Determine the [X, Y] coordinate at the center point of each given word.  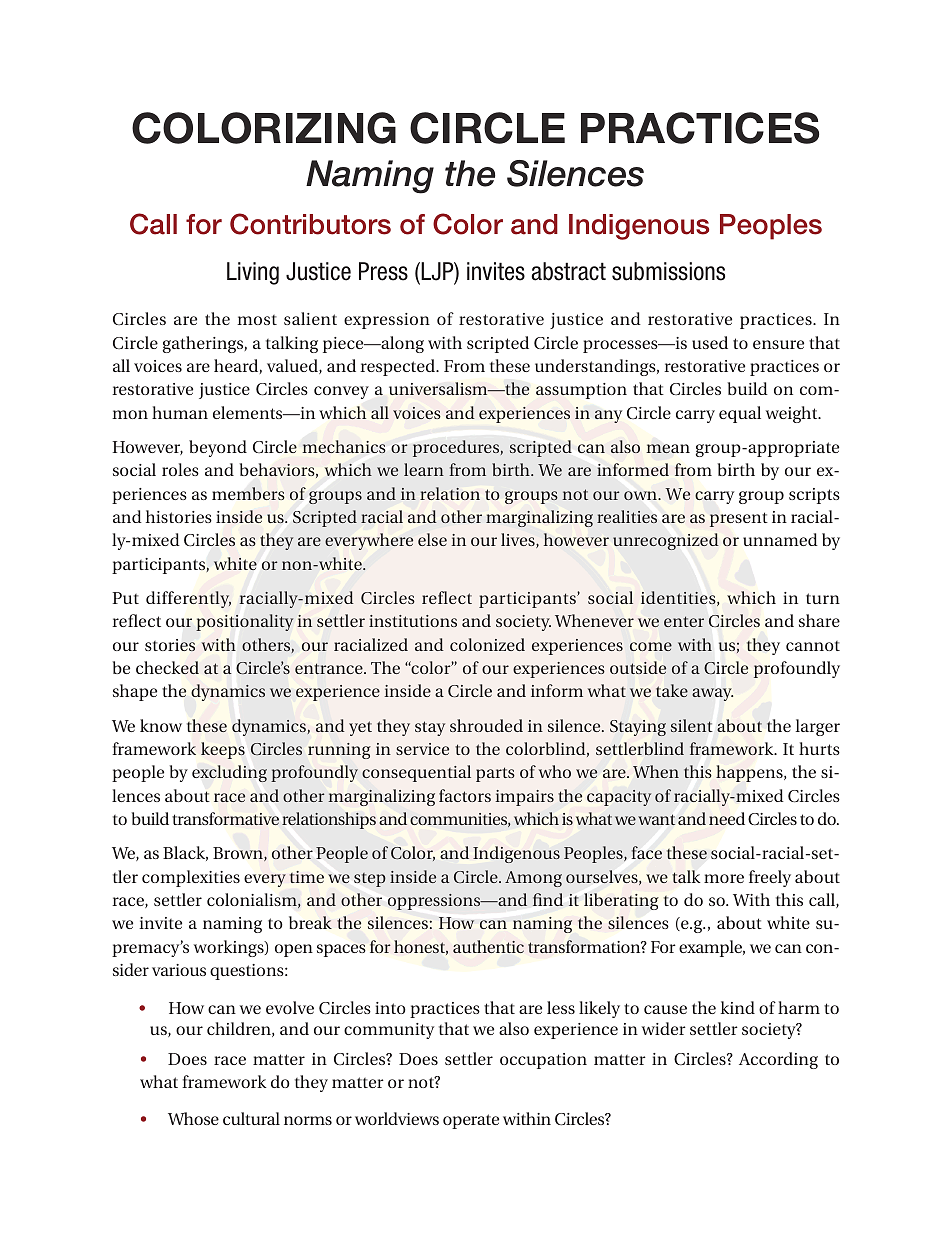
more [724, 878]
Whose [193, 1118]
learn [424, 469]
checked [167, 667]
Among [533, 879]
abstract [568, 271]
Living [253, 273]
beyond [218, 448]
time [307, 877]
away [712, 694]
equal [740, 414]
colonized [487, 644]
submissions [668, 271]
